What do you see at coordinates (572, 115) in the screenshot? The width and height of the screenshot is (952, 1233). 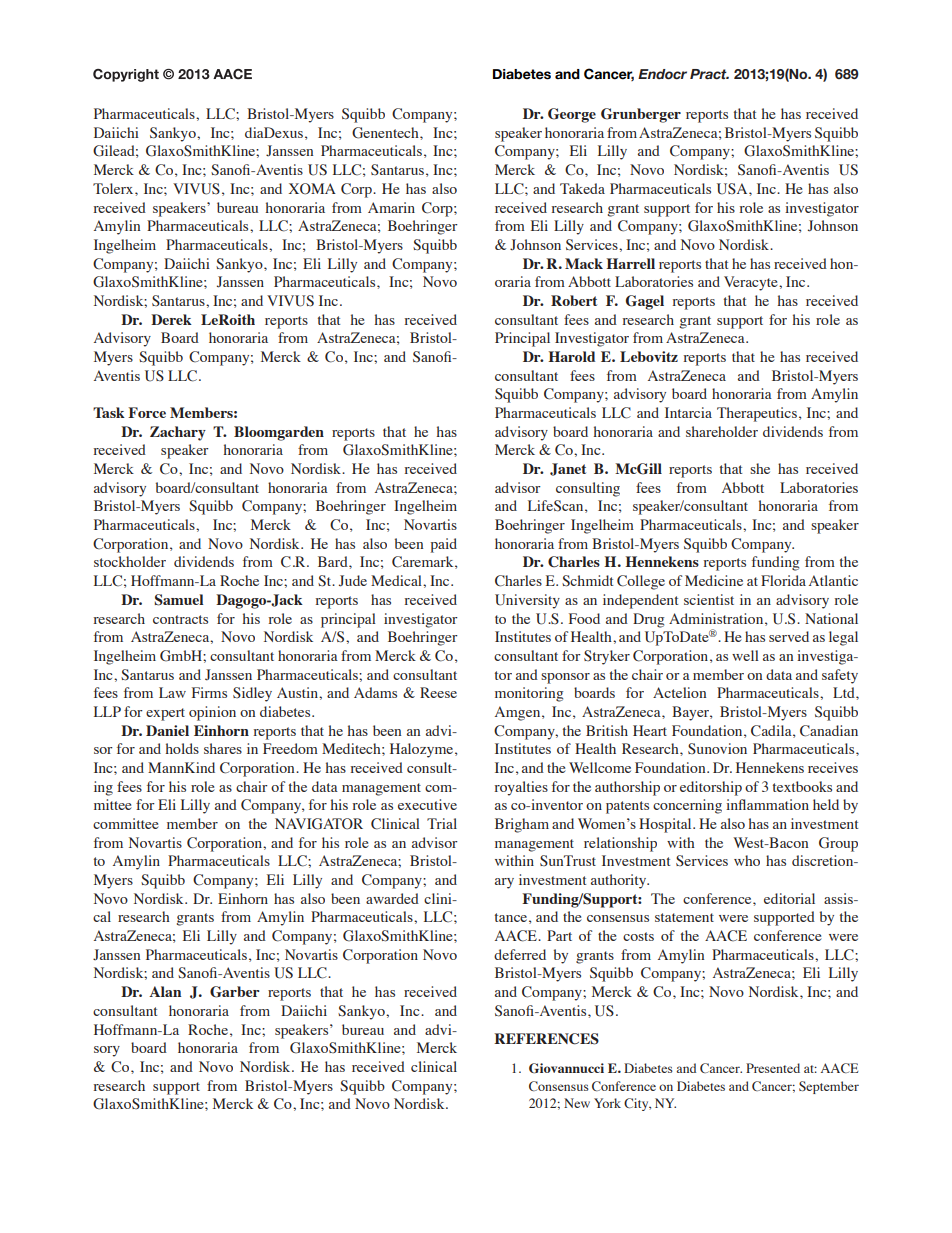 I see `George` at bounding box center [572, 115].
